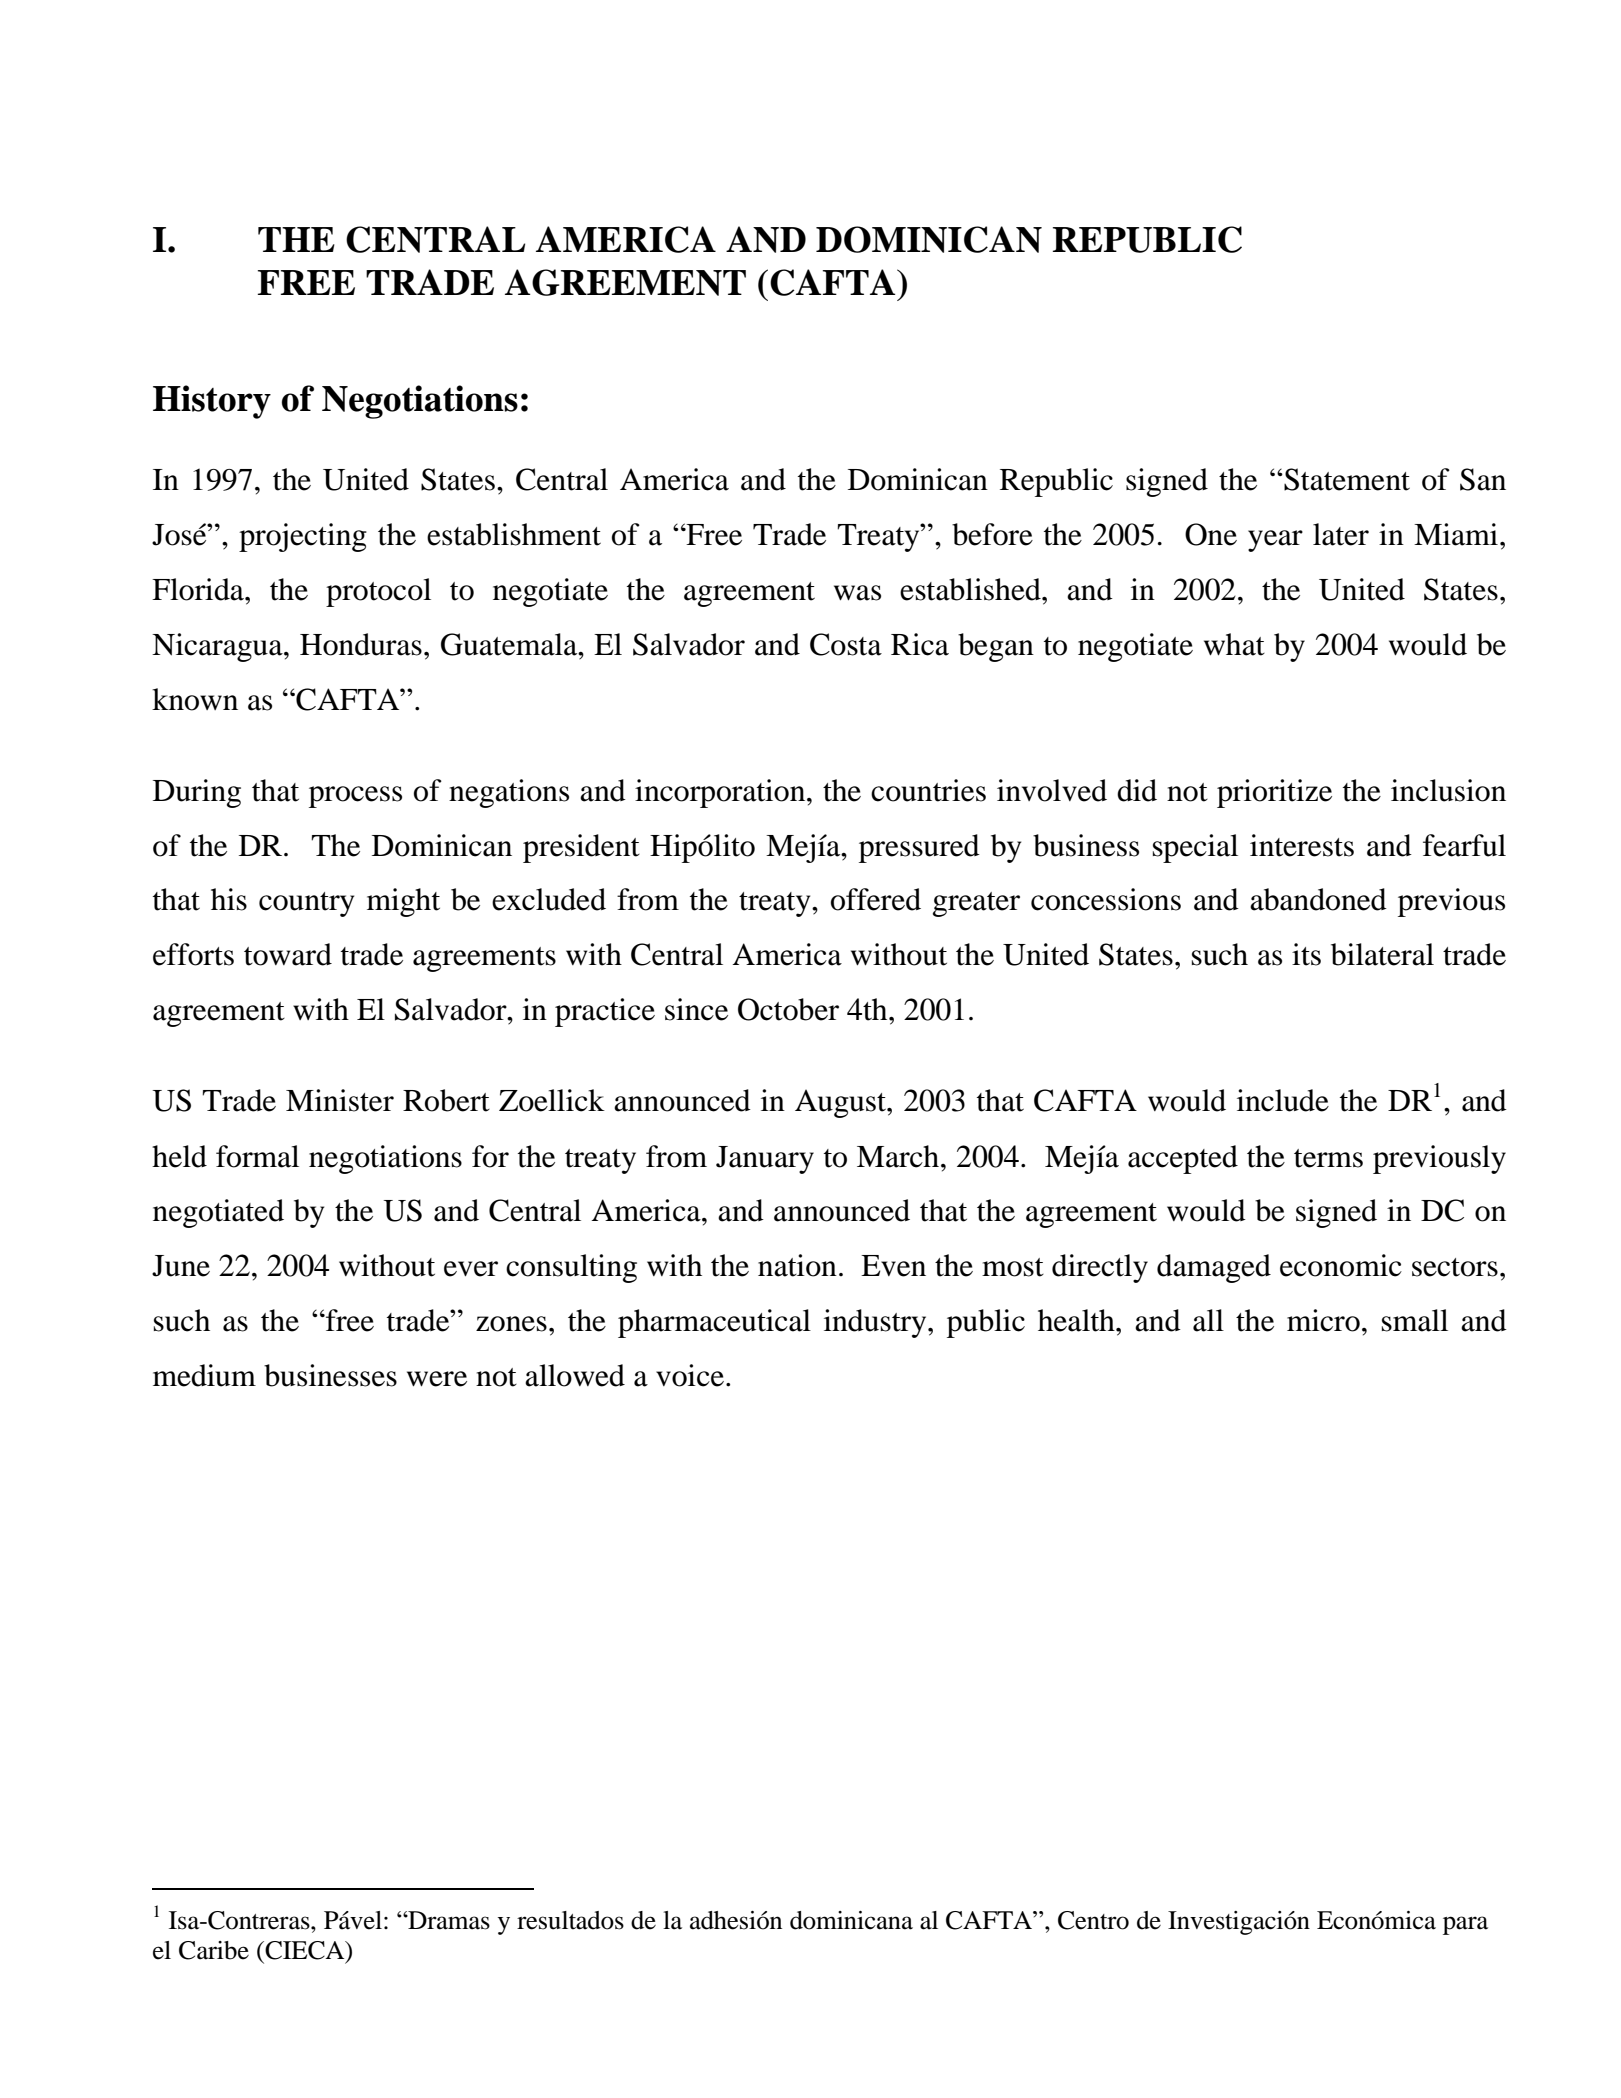 This page has width=1621, height=2098. What do you see at coordinates (1465, 1925) in the page?
I see `para` at bounding box center [1465, 1925].
